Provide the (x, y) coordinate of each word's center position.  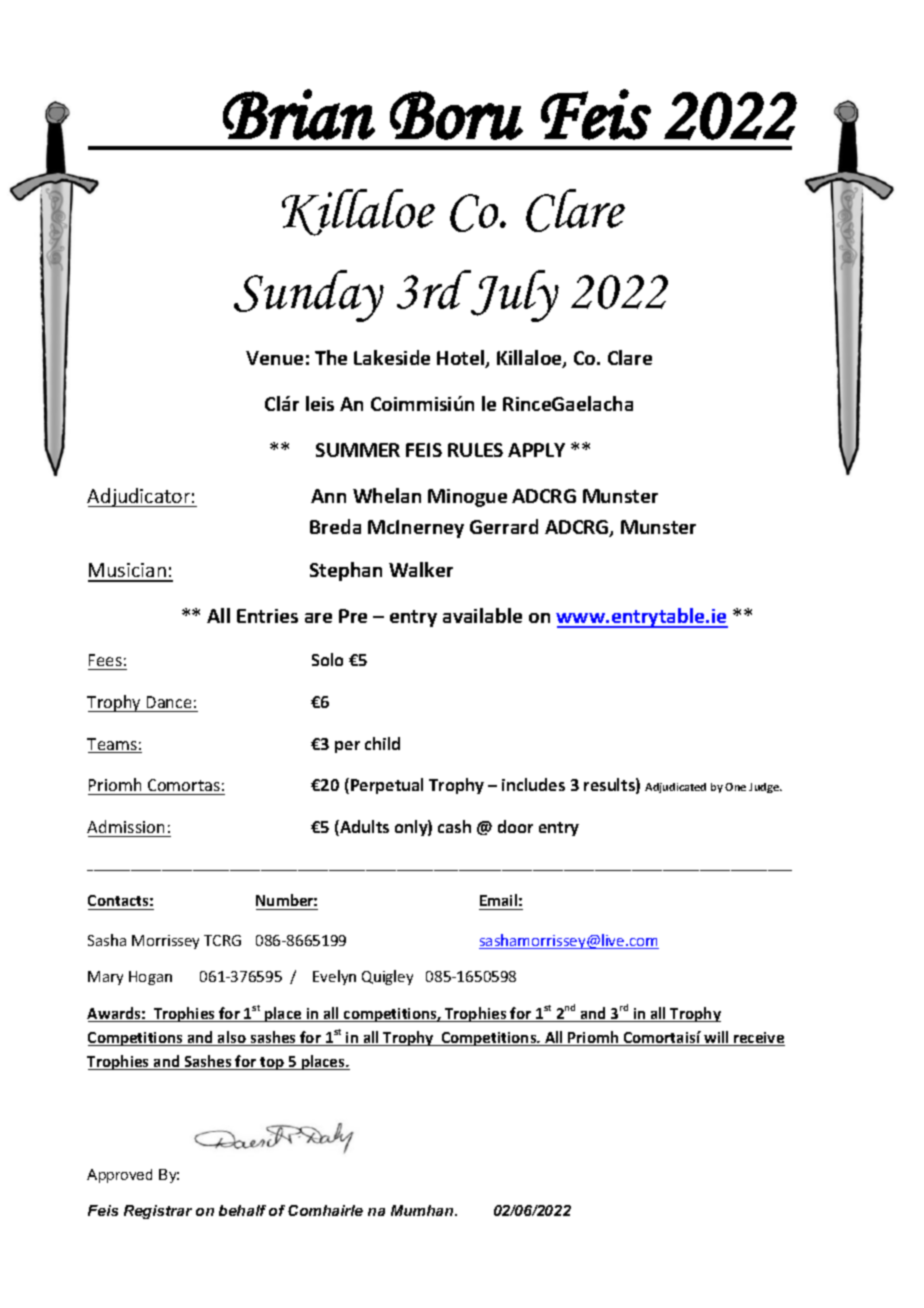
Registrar (158, 1212)
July (514, 296)
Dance (169, 702)
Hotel (462, 359)
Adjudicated (675, 788)
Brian (299, 114)
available (482, 615)
